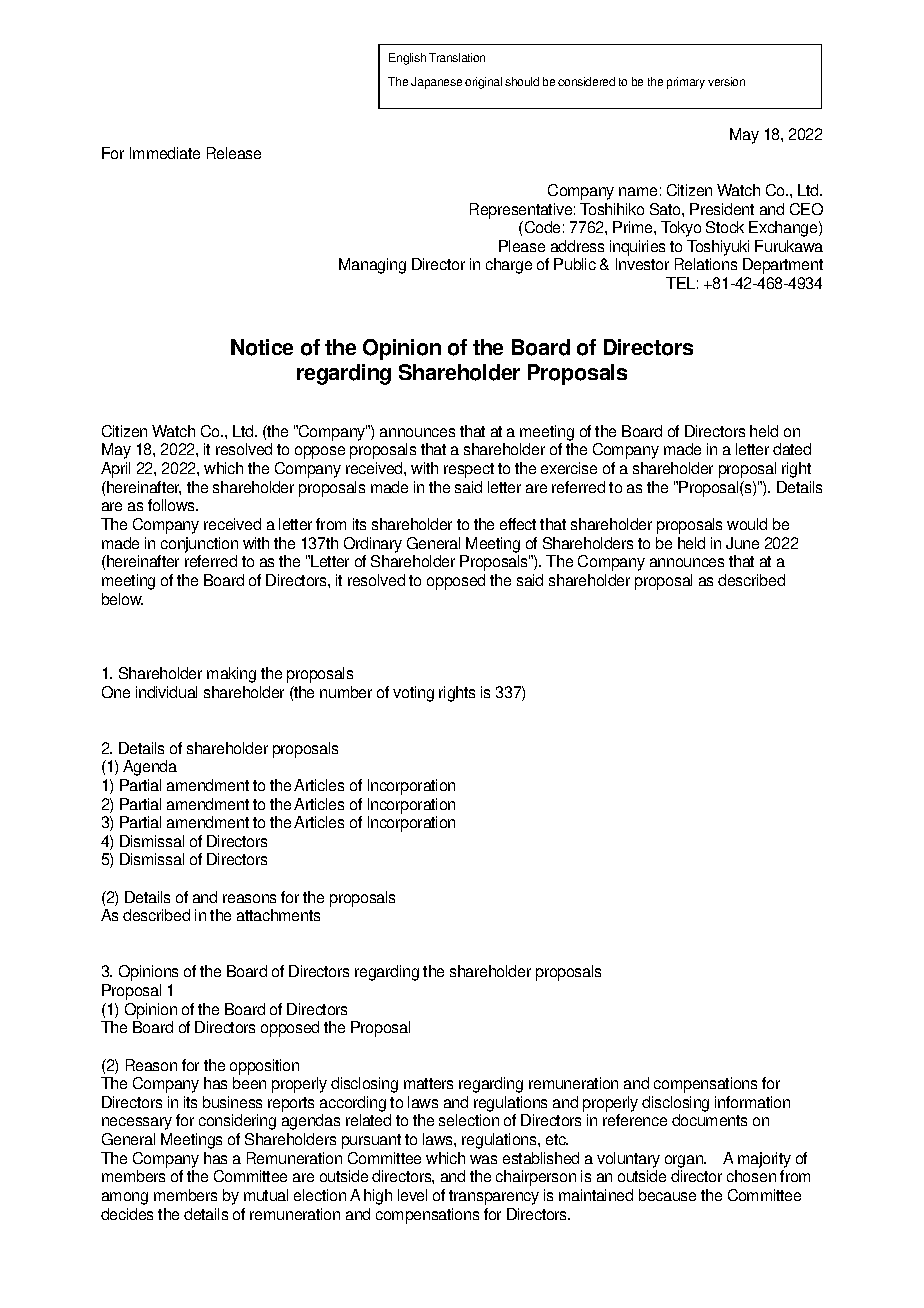 The height and width of the screenshot is (1308, 924). Describe the element at coordinates (742, 543) in the screenshot. I see `June` at that location.
